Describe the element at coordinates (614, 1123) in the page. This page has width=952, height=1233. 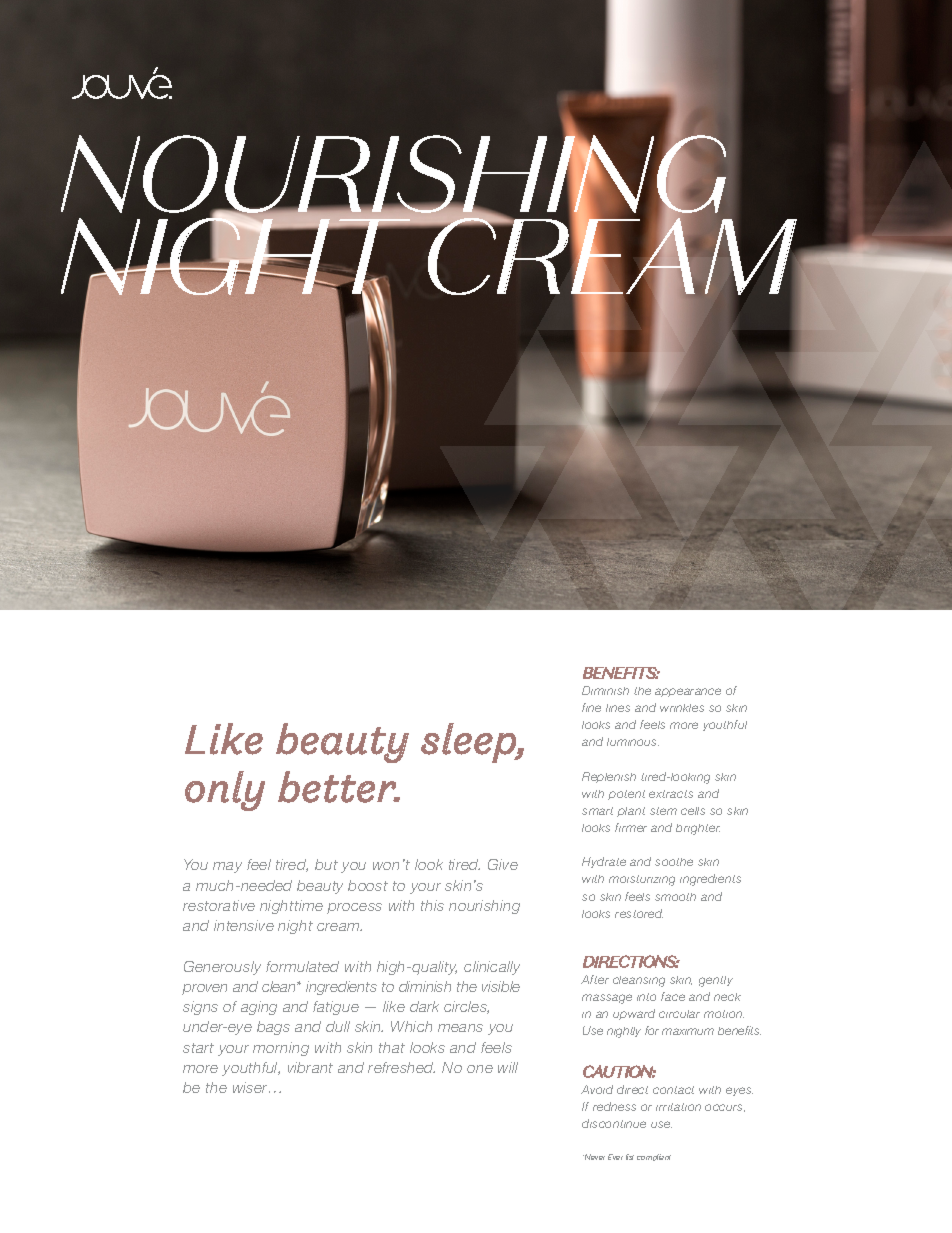
I see `discontinue` at that location.
